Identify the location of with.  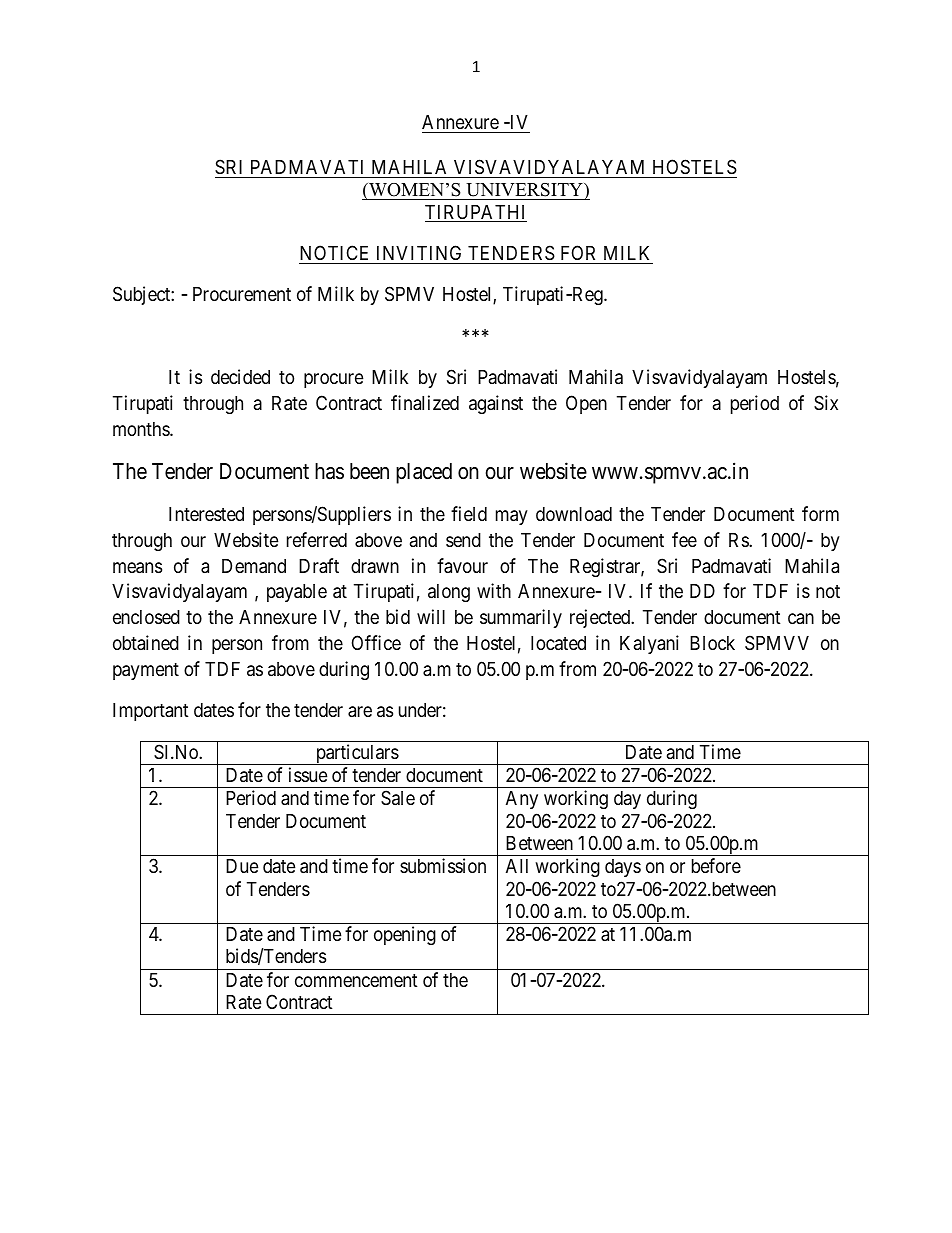
(494, 590).
